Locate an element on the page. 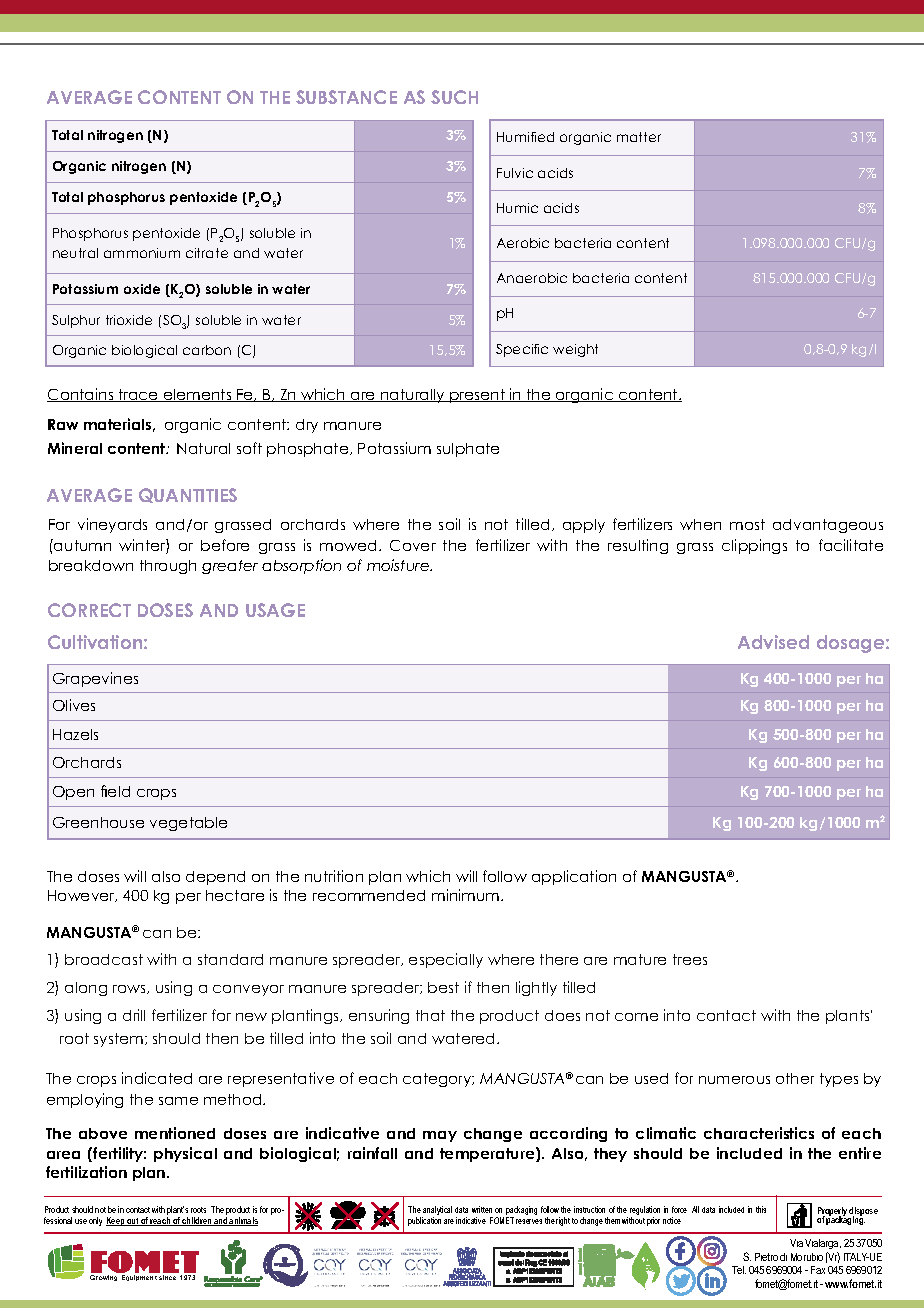  children is located at coordinates (197, 1221).
